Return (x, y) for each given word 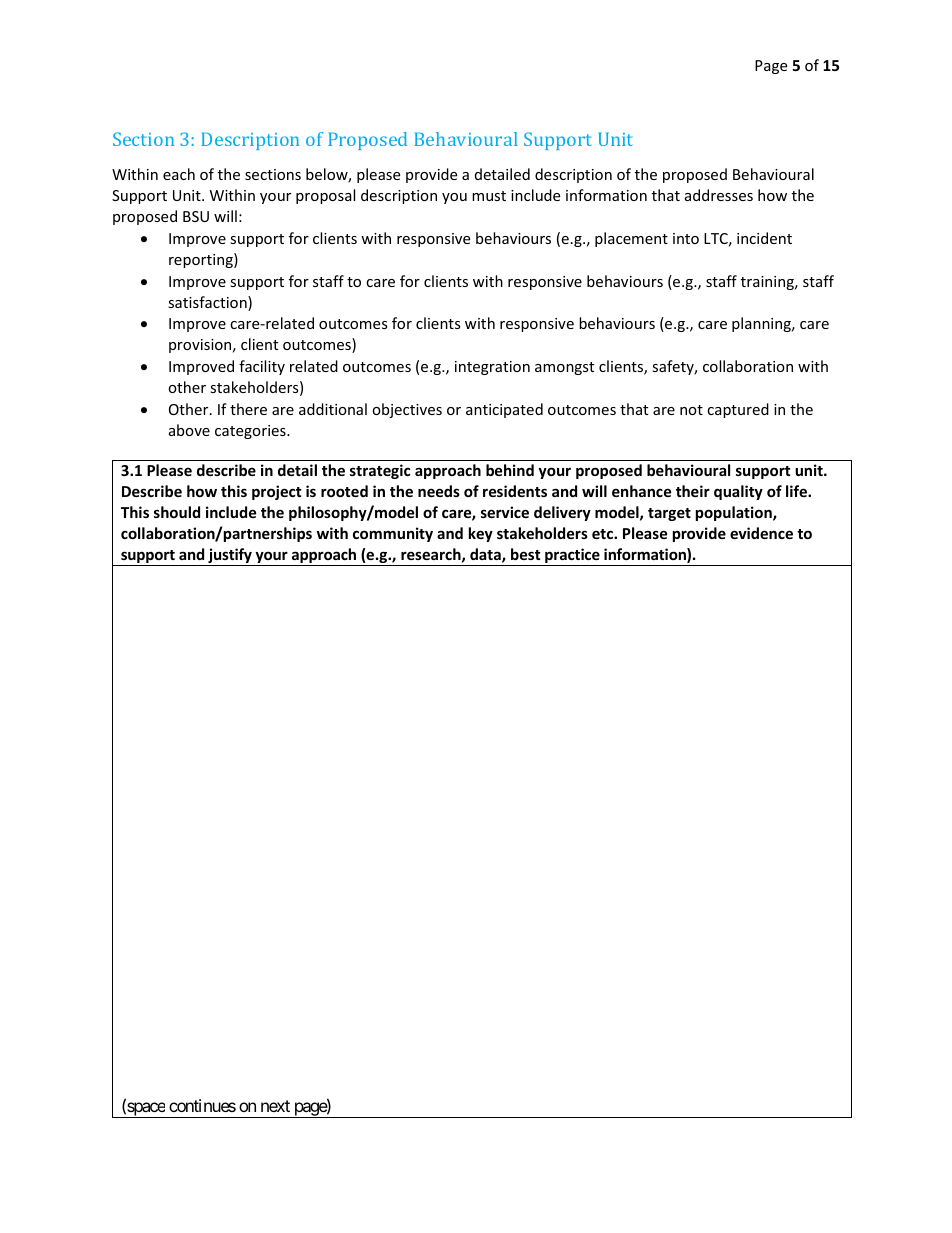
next (275, 1106)
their (693, 491)
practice (572, 557)
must (489, 196)
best (525, 554)
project (276, 492)
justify (230, 557)
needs (439, 491)
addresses (719, 195)
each (179, 174)
